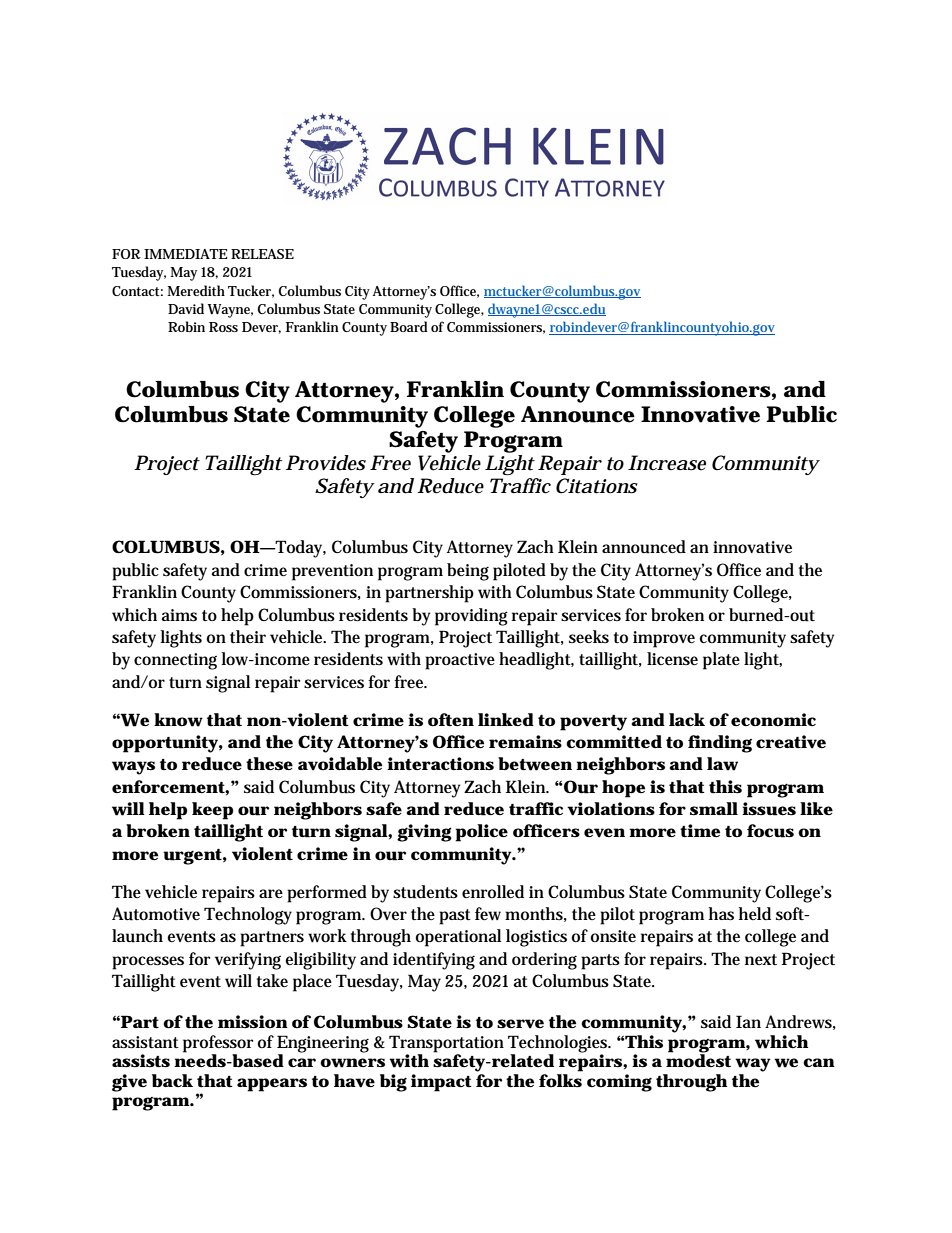 The height and width of the screenshot is (1233, 952). What do you see at coordinates (196, 290) in the screenshot?
I see `Meredith` at bounding box center [196, 290].
